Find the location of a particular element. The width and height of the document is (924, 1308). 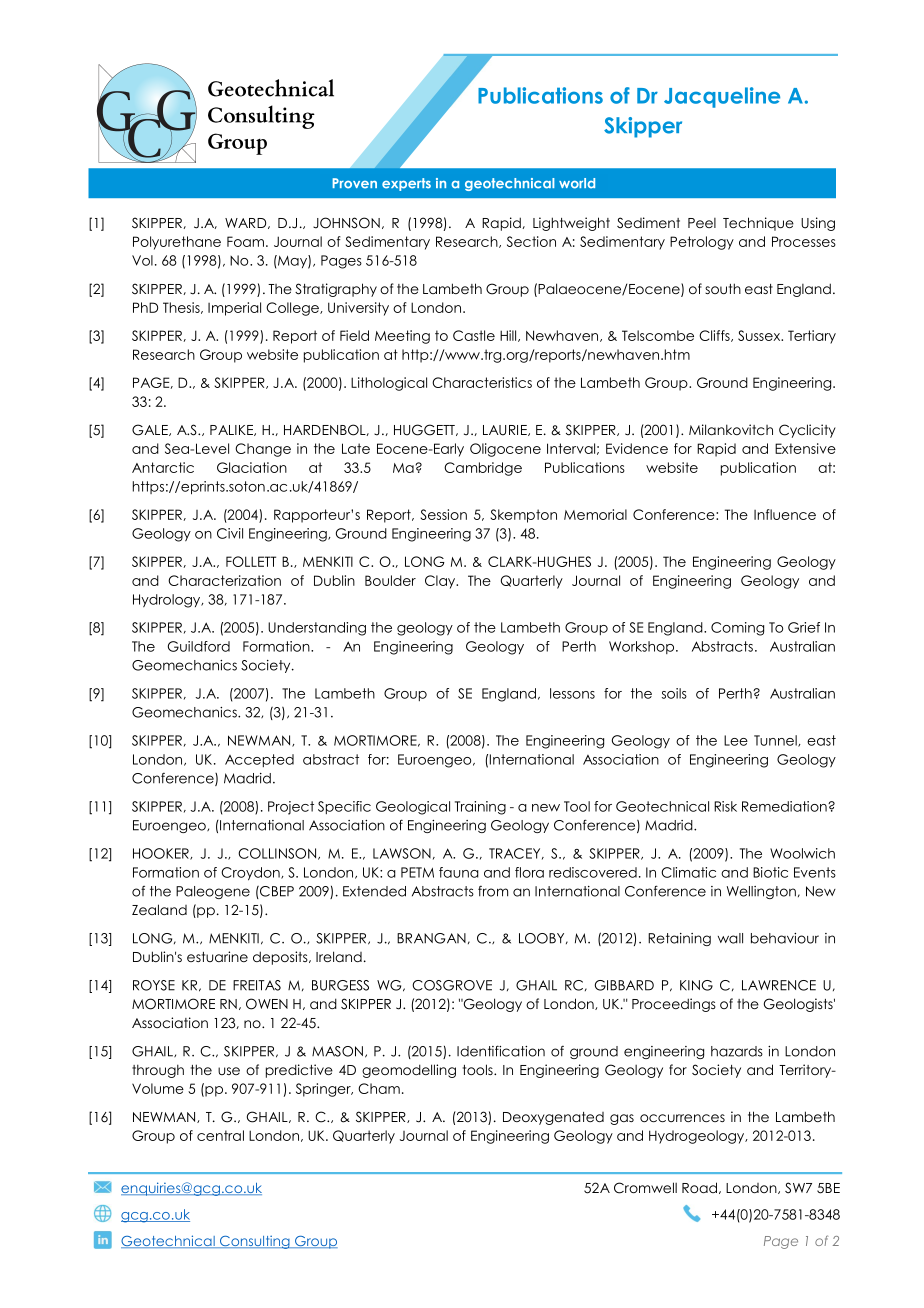

experts is located at coordinates (406, 184).
